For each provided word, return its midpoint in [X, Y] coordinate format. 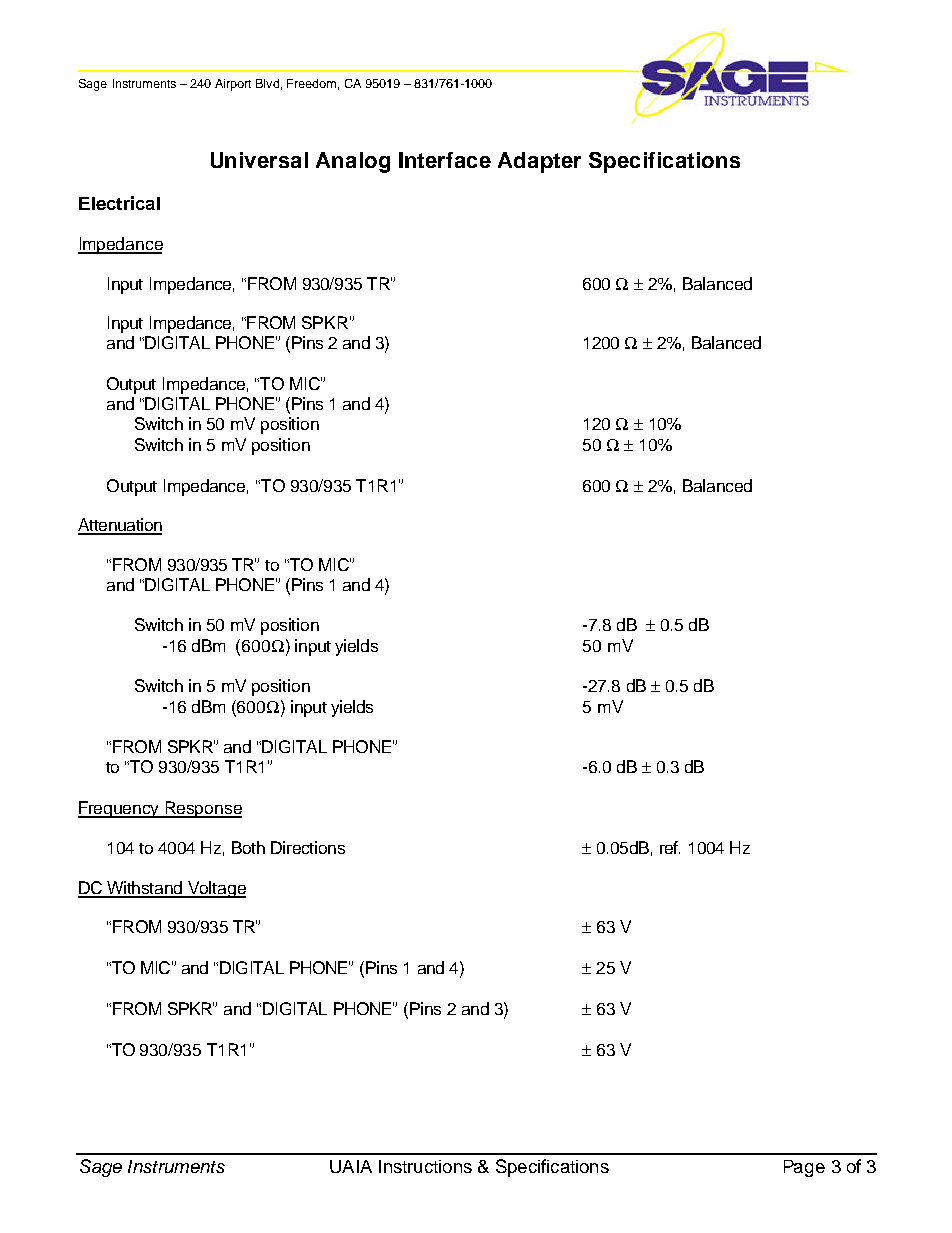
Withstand [145, 889]
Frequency [120, 809]
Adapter [539, 162]
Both [248, 847]
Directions [308, 847]
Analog [353, 162]
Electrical [119, 203]
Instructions [425, 1166]
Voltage [216, 889]
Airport [233, 85]
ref [670, 847]
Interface [445, 160]
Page [804, 1168]
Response [203, 809]
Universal [259, 160]
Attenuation [120, 526]
